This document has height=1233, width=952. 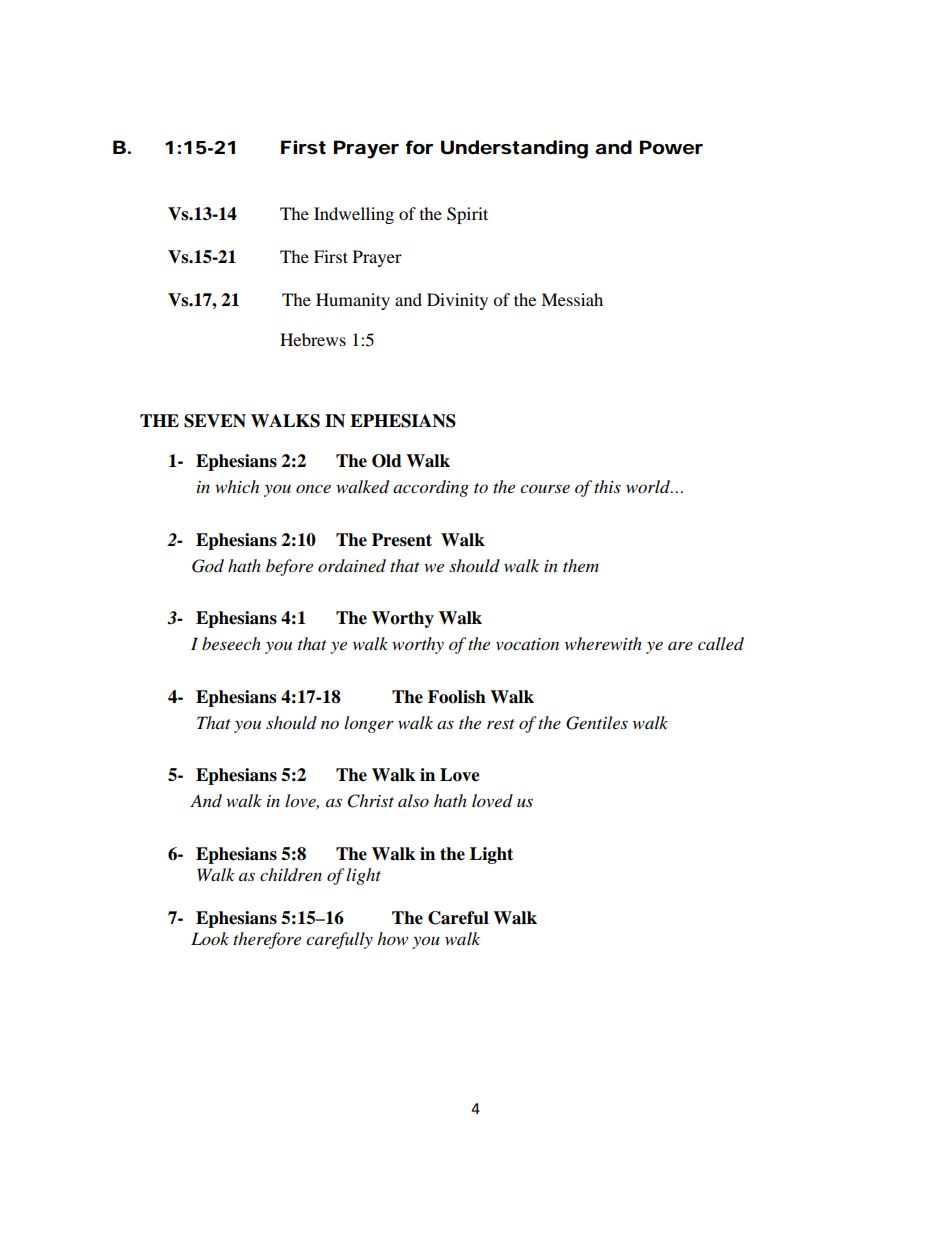 I want to click on Indwelling, so click(x=354, y=215).
